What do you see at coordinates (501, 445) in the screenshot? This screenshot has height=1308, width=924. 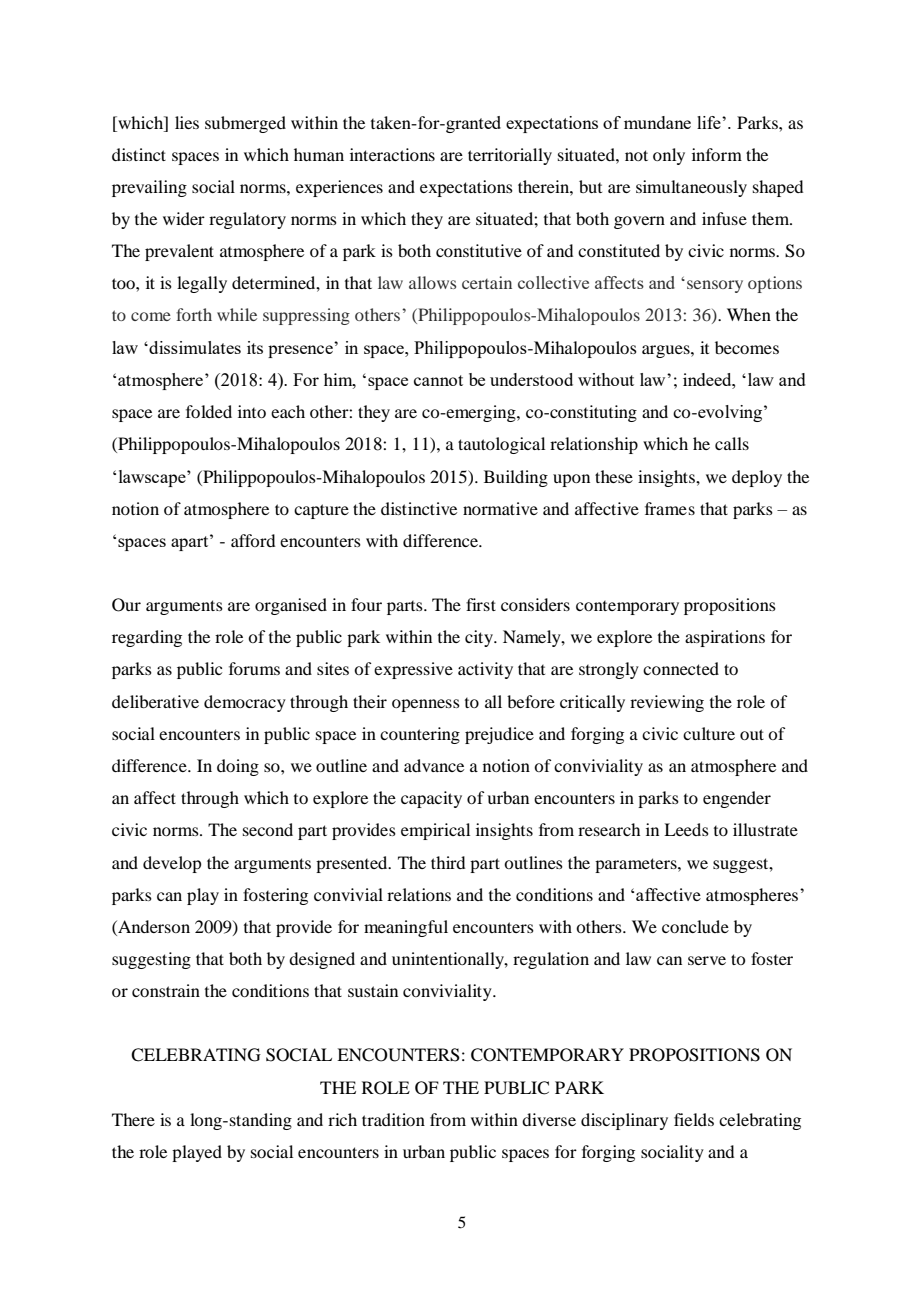 I see `tautological` at bounding box center [501, 445].
